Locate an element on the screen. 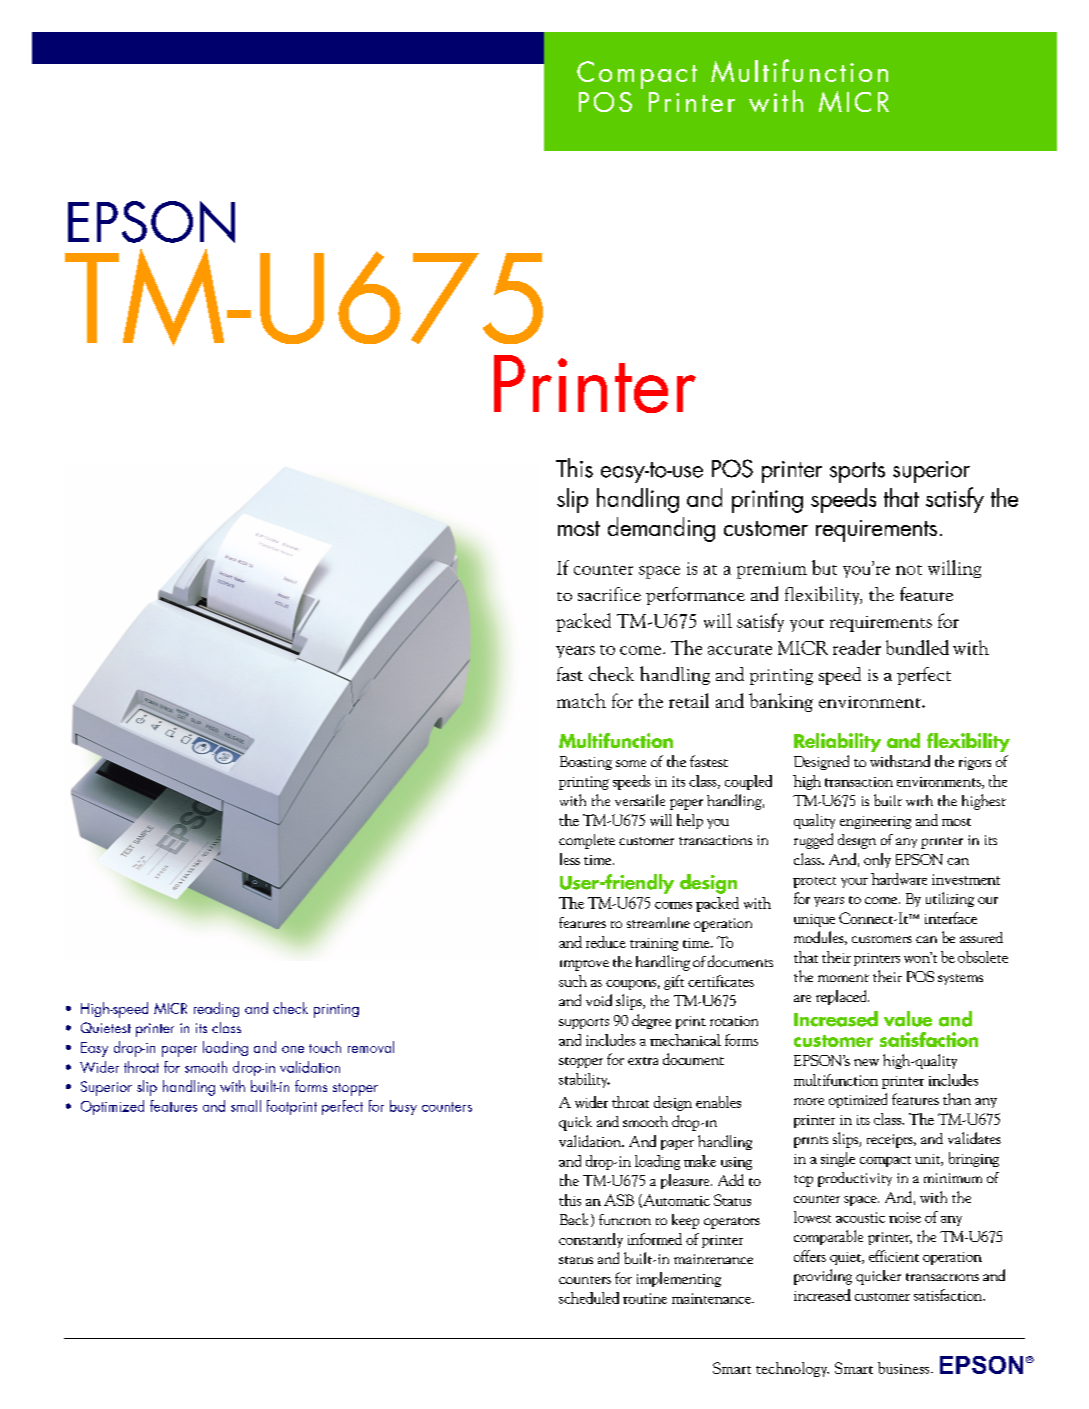 The height and width of the screenshot is (1409, 1089). scheduled is located at coordinates (589, 1298).
